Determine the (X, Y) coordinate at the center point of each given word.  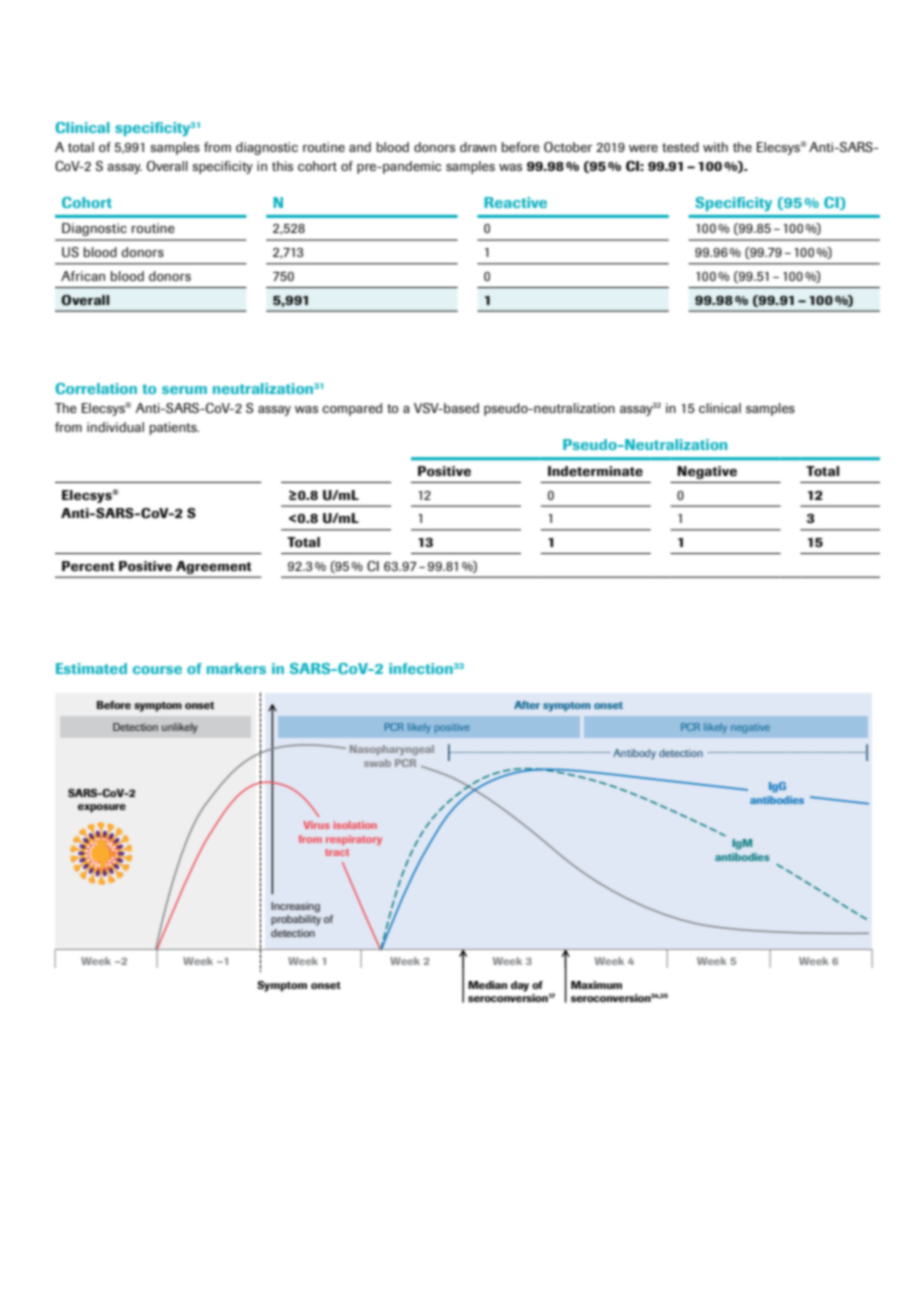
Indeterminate (595, 471)
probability (296, 920)
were (643, 148)
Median (487, 985)
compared (352, 409)
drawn (478, 147)
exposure (102, 808)
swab (377, 763)
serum (184, 390)
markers (236, 668)
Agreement (213, 567)
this (282, 166)
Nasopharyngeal (392, 750)
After (527, 705)
